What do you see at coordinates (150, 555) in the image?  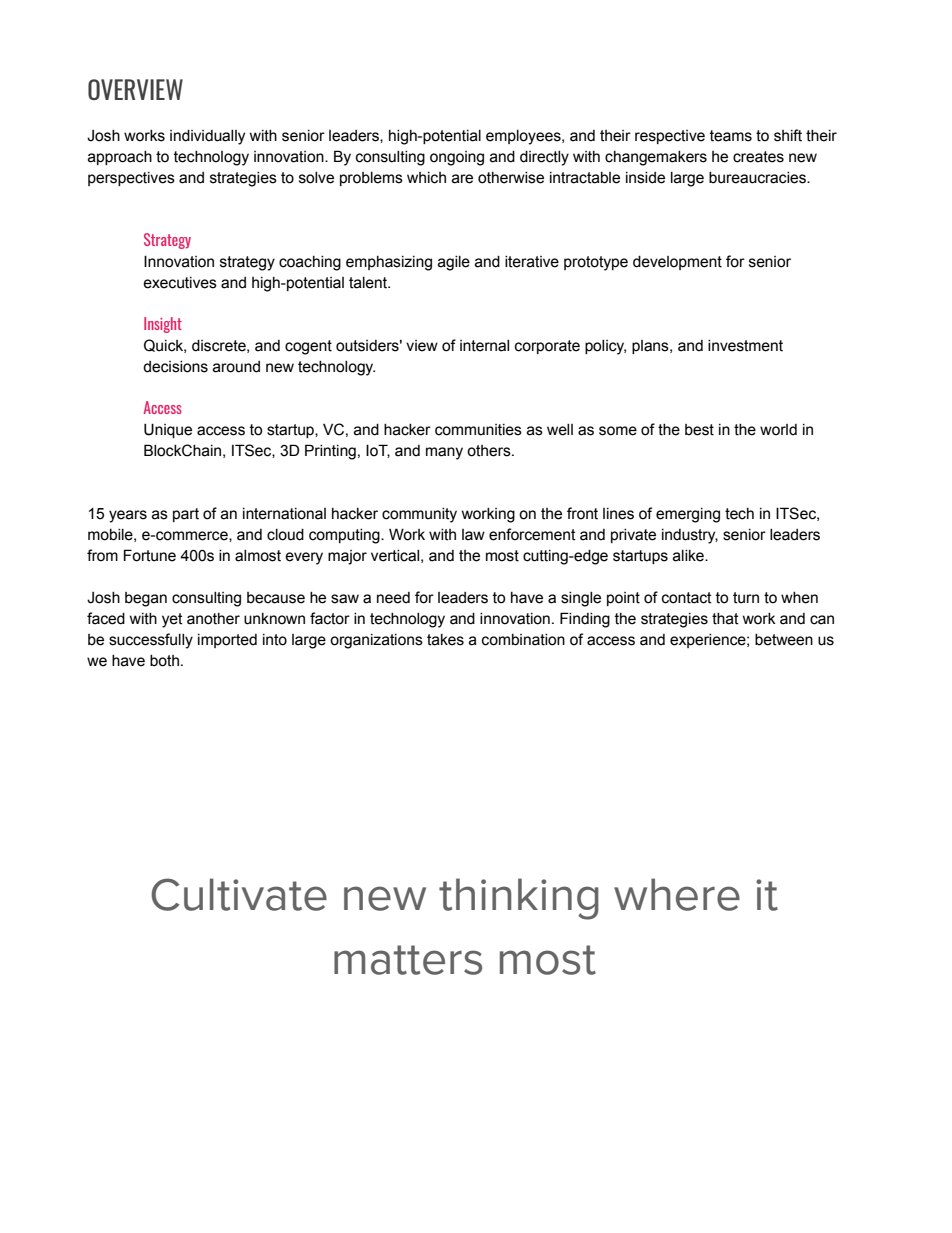 I see `Fortune` at bounding box center [150, 555].
